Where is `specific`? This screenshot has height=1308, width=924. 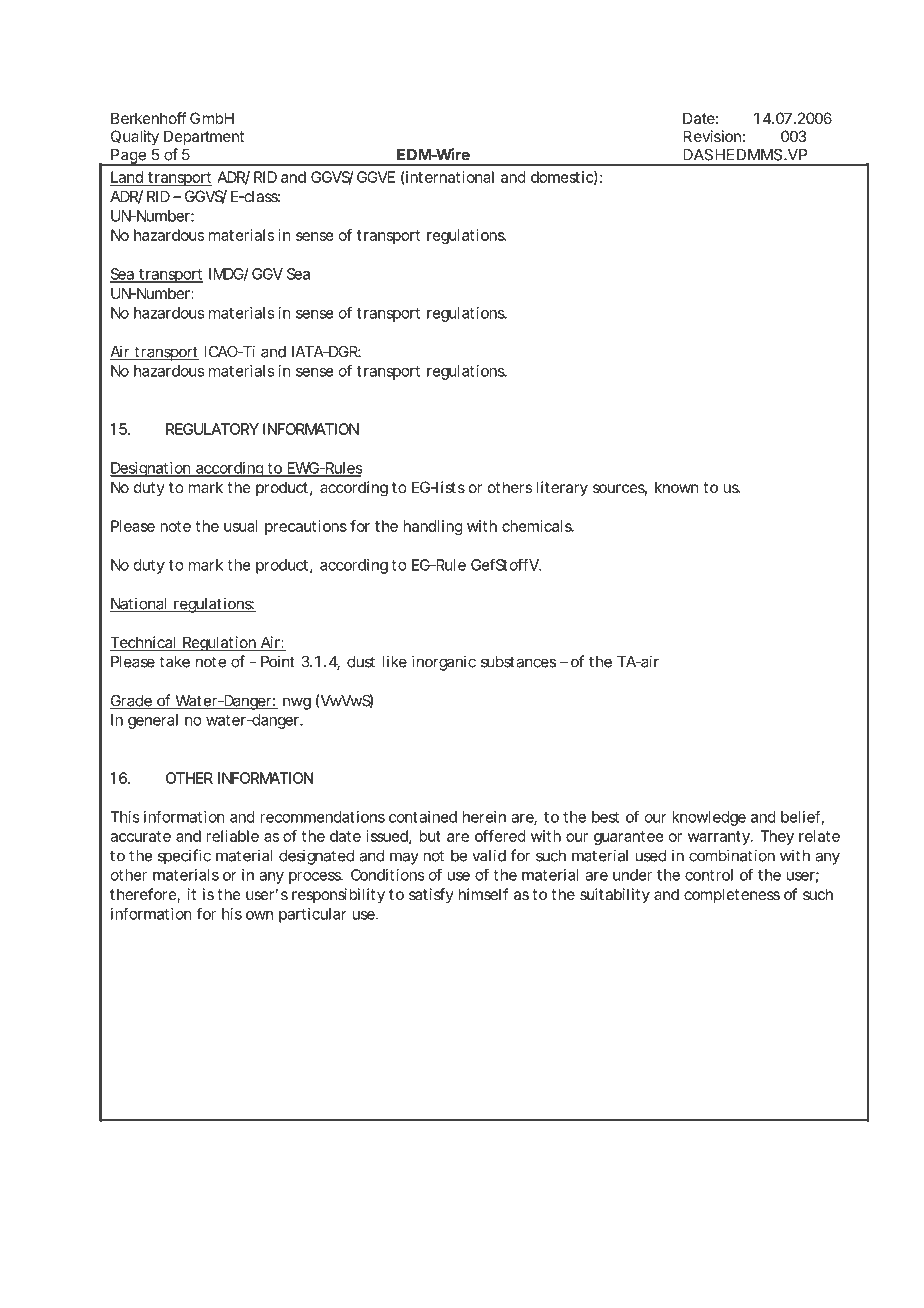
specific is located at coordinates (184, 857).
